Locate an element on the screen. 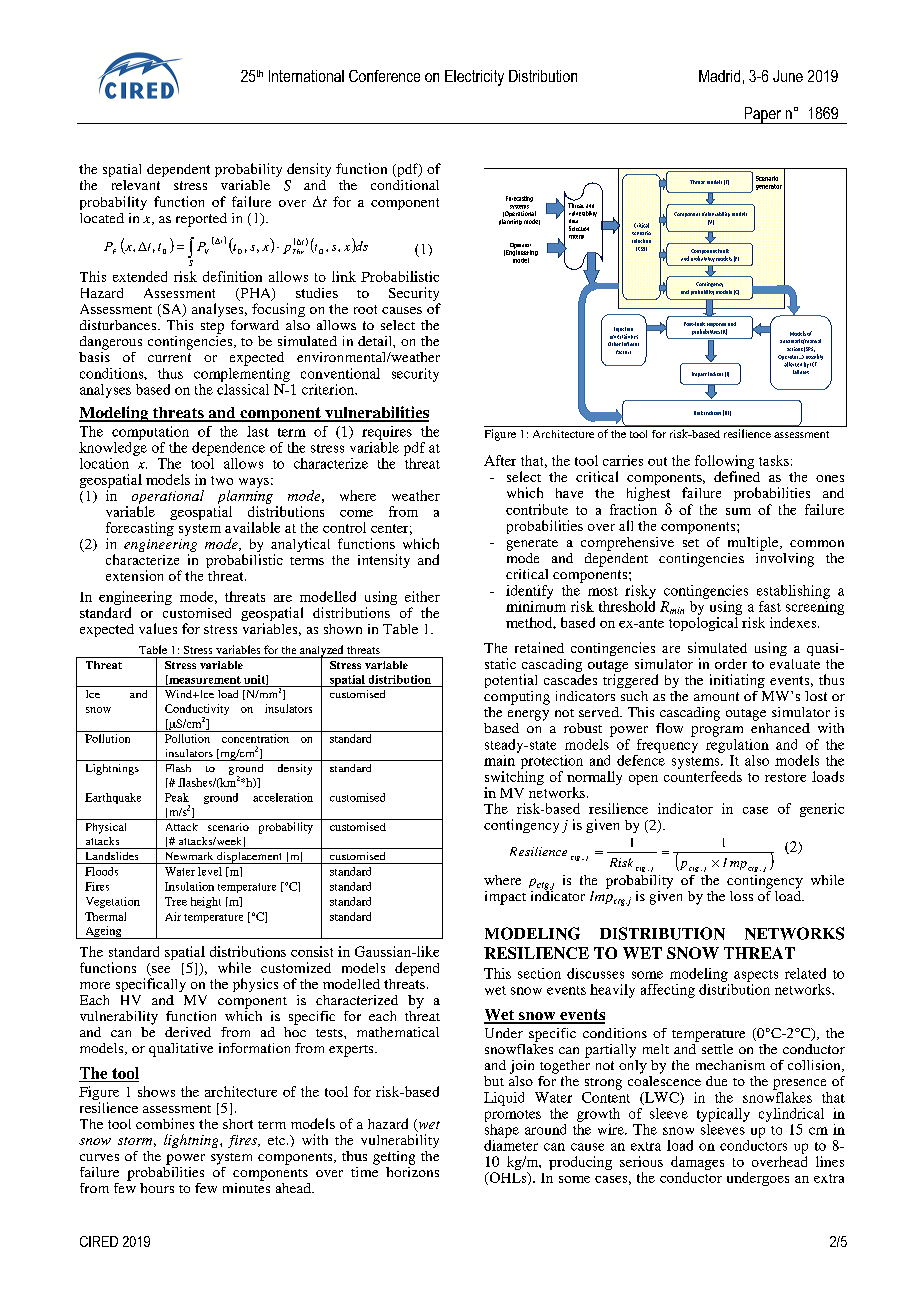 The image size is (924, 1308). After is located at coordinates (500, 460).
